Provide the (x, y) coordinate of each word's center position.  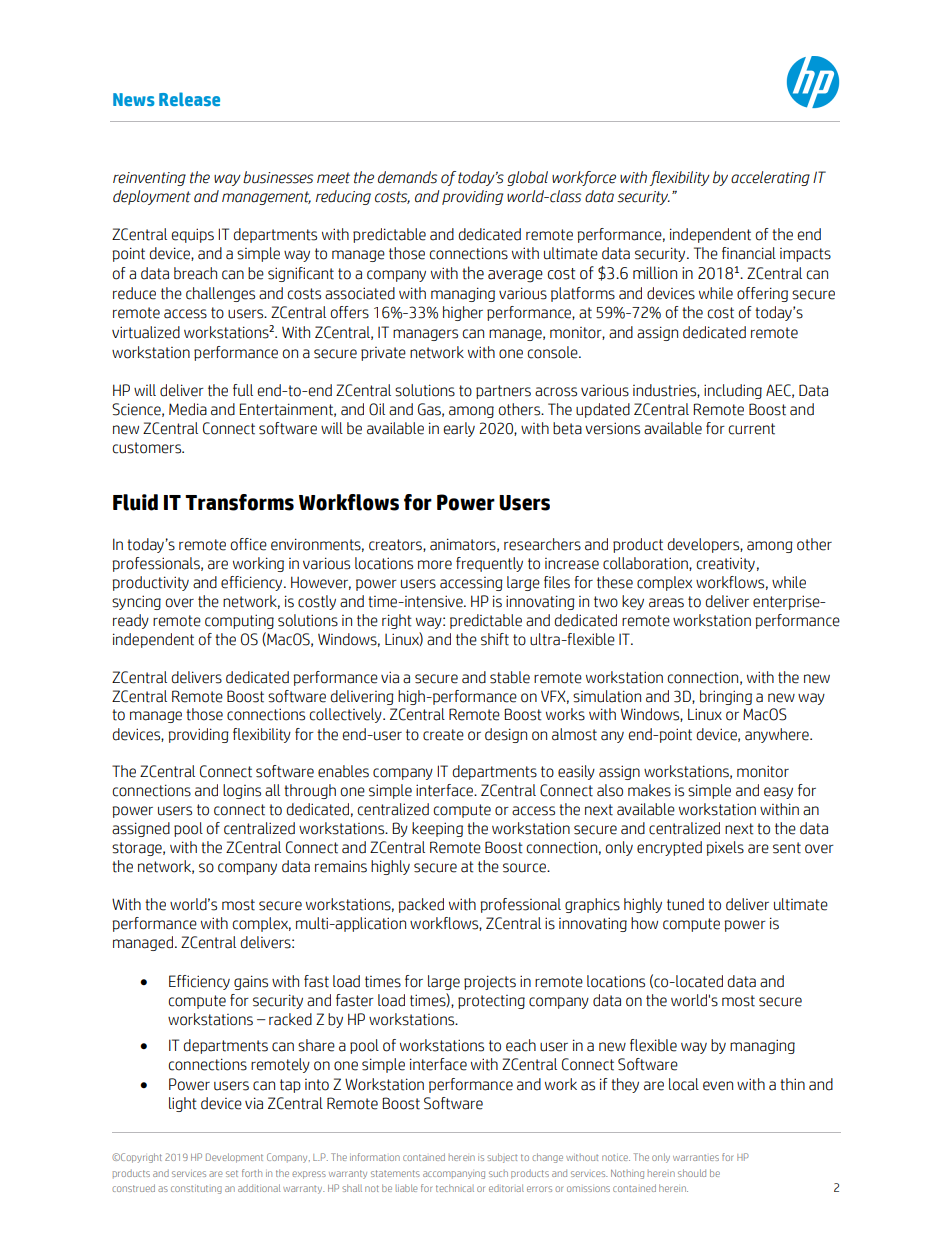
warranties (696, 1158)
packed (421, 905)
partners (503, 392)
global (527, 178)
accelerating (770, 178)
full (243, 390)
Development (234, 1158)
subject (502, 1158)
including (733, 391)
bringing (726, 697)
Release (189, 99)
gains (251, 982)
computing (239, 621)
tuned (685, 904)
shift (495, 639)
